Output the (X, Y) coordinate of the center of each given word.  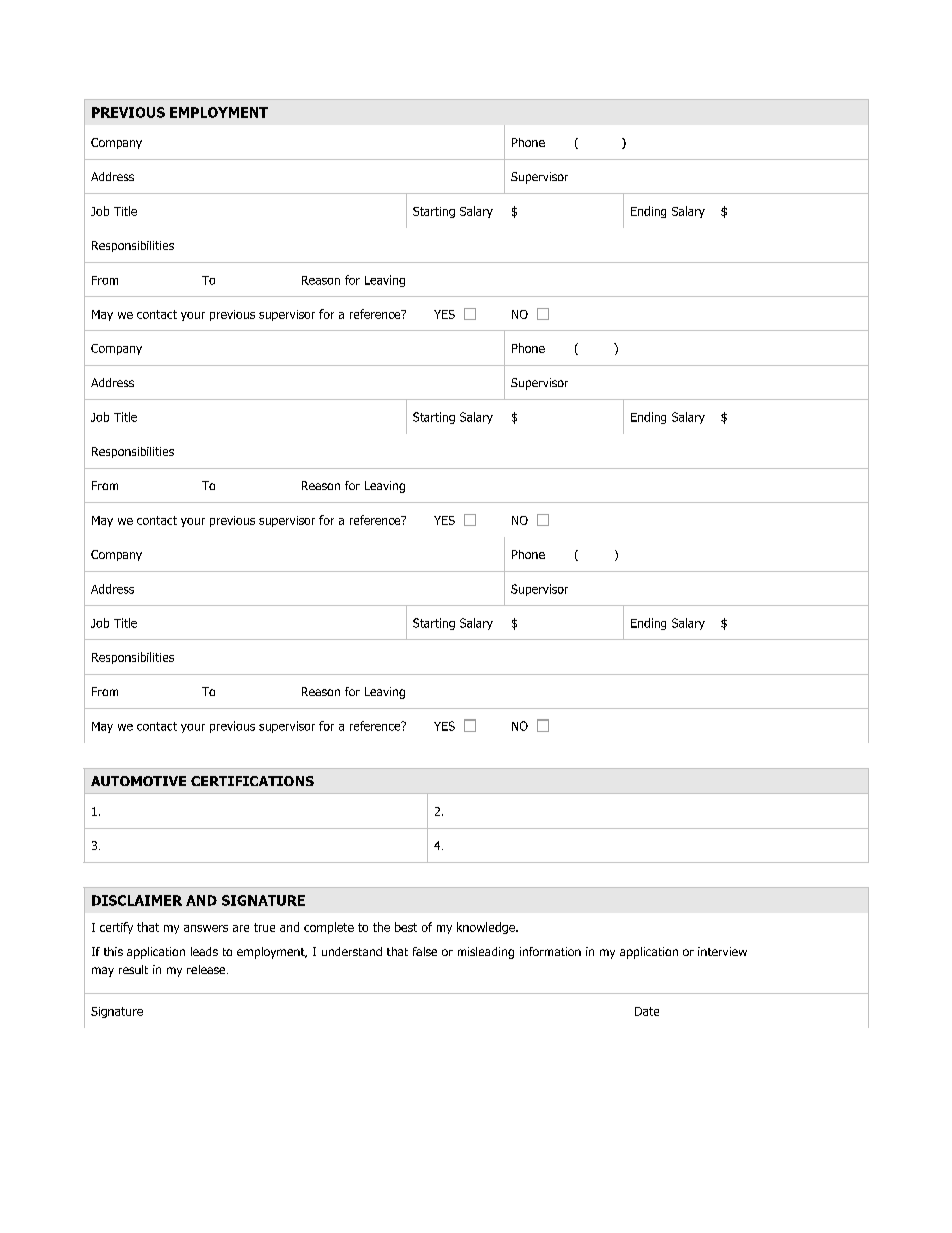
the (381, 927)
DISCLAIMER (137, 900)
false (425, 951)
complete (329, 928)
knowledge (487, 928)
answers (206, 928)
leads (204, 951)
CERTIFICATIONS (252, 781)
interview (722, 951)
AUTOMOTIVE (138, 781)
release (207, 969)
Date (647, 1011)
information (550, 951)
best (406, 927)
